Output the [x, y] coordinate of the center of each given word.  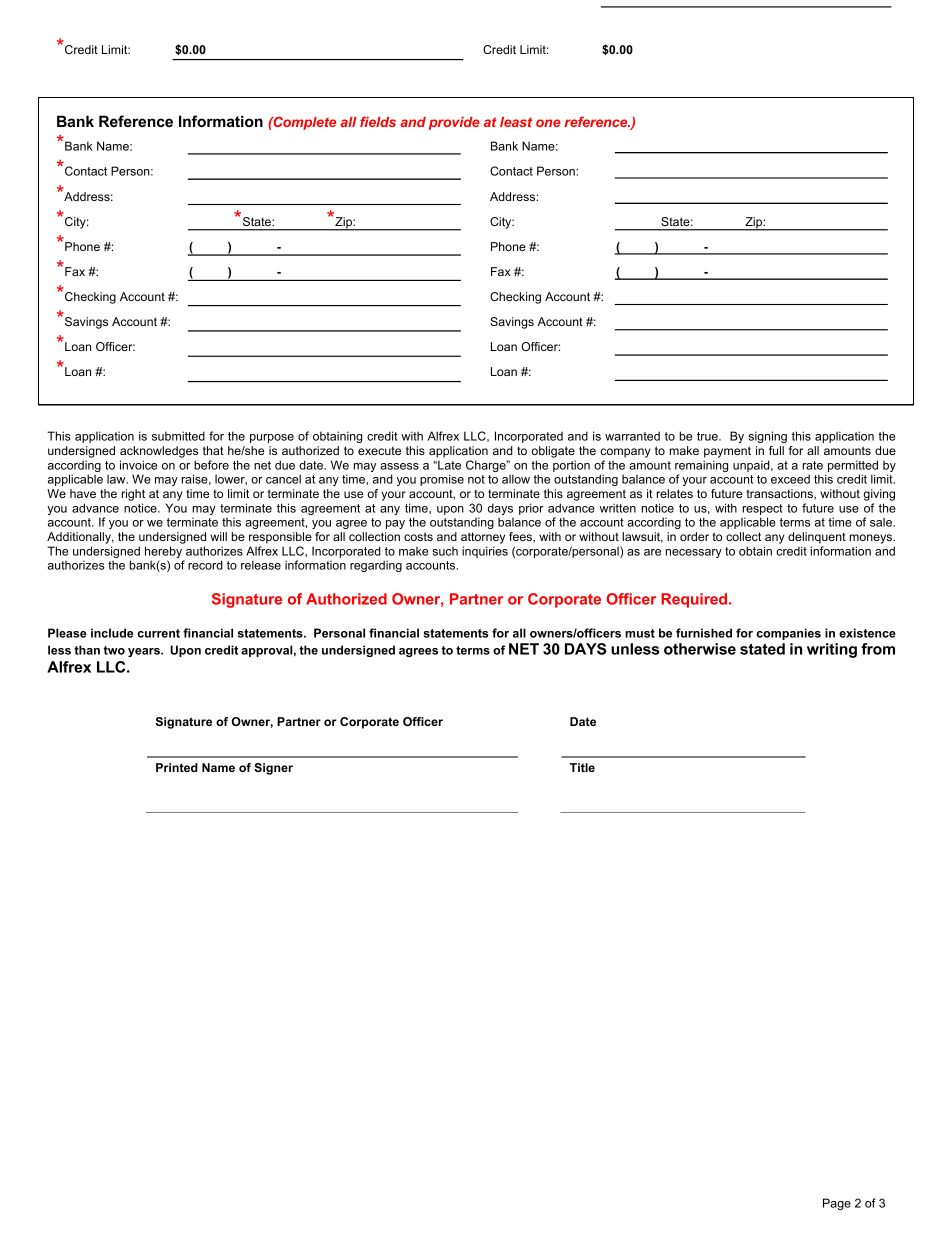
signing [768, 437]
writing [832, 650]
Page [837, 1204]
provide [454, 123]
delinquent [817, 538]
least [516, 122]
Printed [177, 767]
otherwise [700, 649]
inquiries [485, 552]
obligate [553, 452]
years [145, 652]
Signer [273, 769]
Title [582, 767]
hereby [165, 553]
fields [378, 121]
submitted [178, 436]
